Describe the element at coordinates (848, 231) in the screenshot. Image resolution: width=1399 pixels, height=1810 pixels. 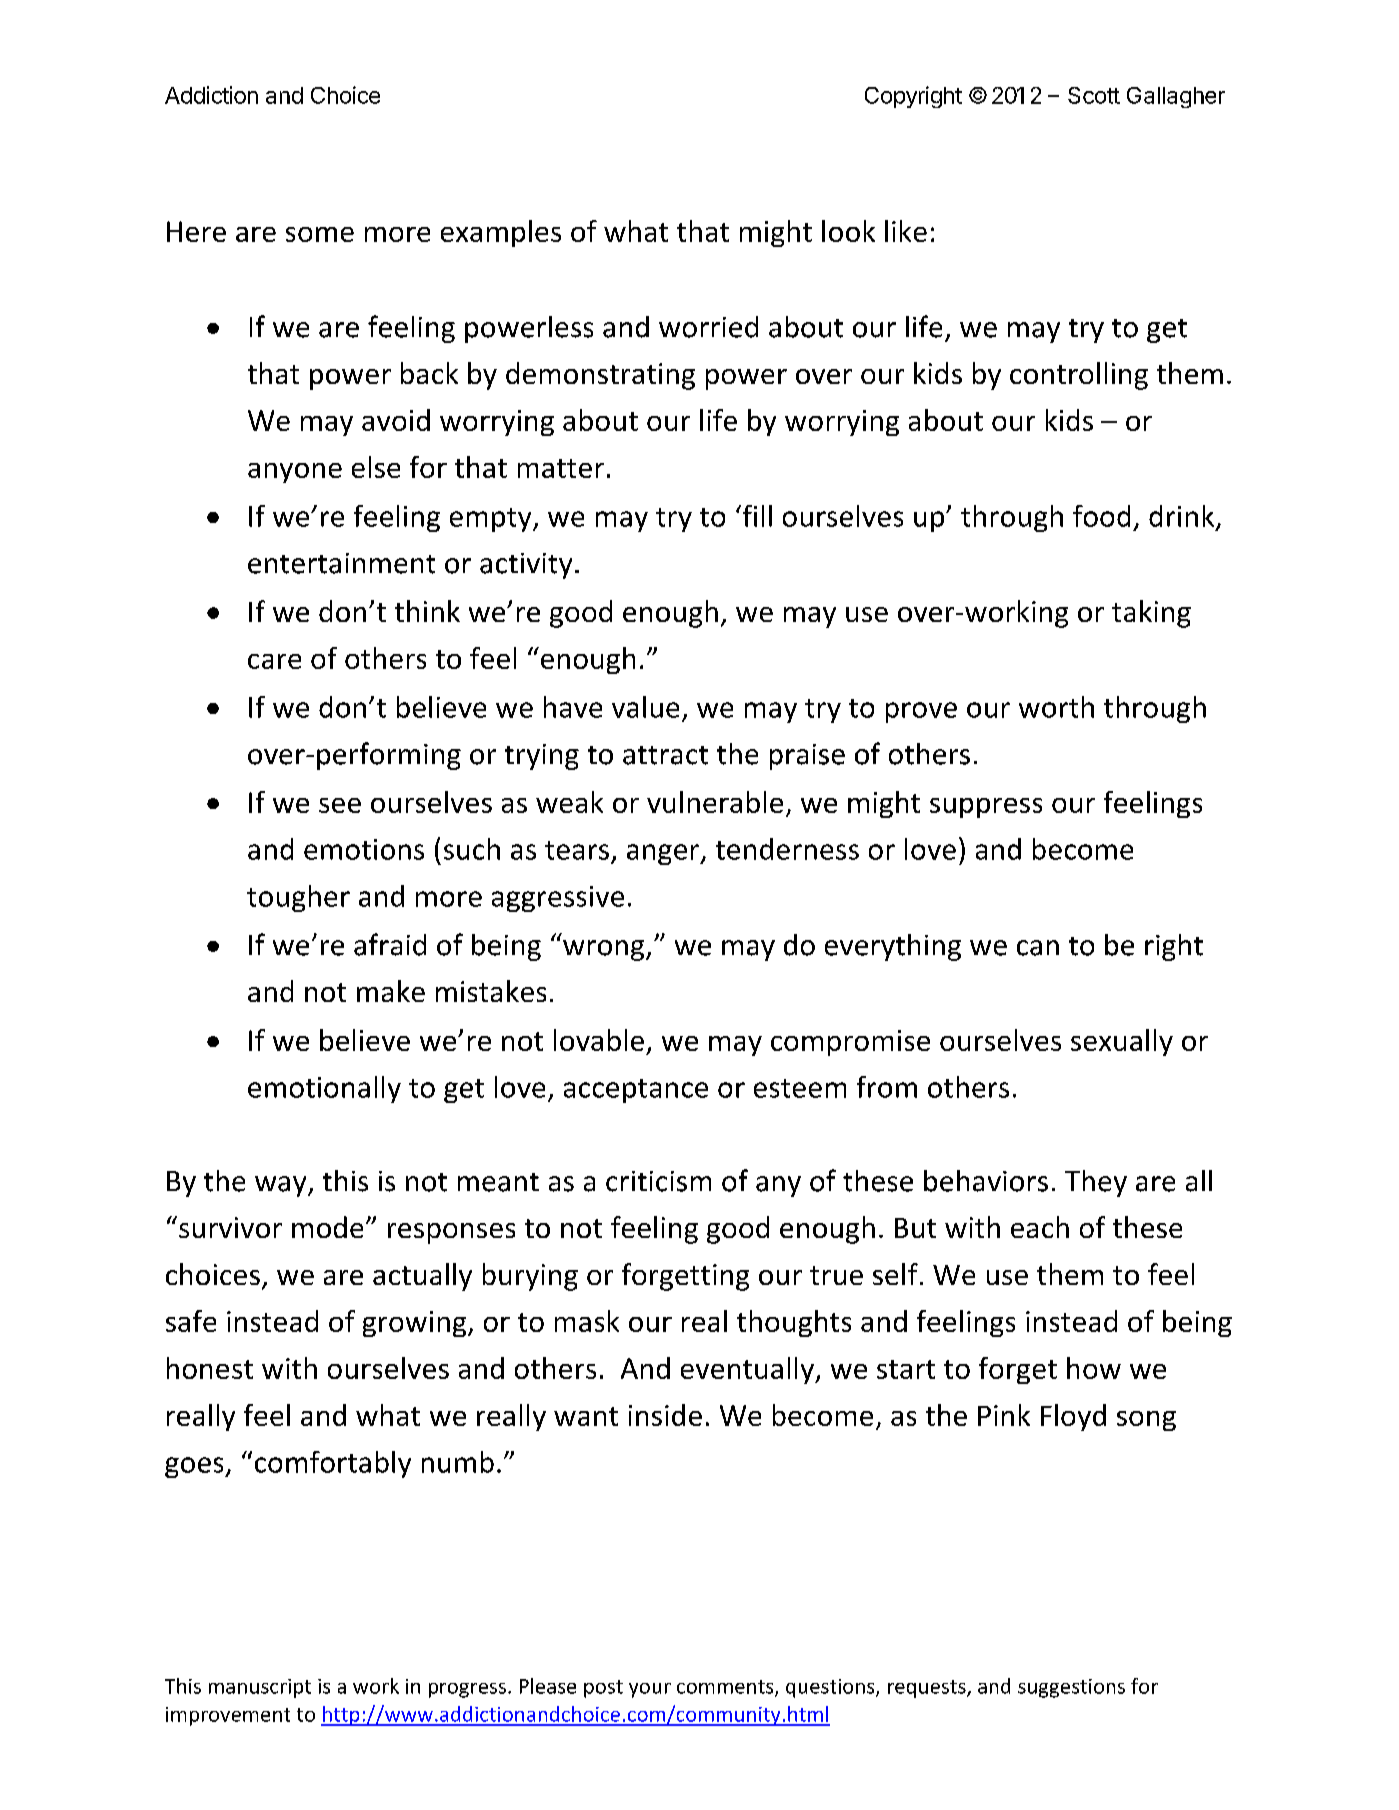
I see `look` at that location.
